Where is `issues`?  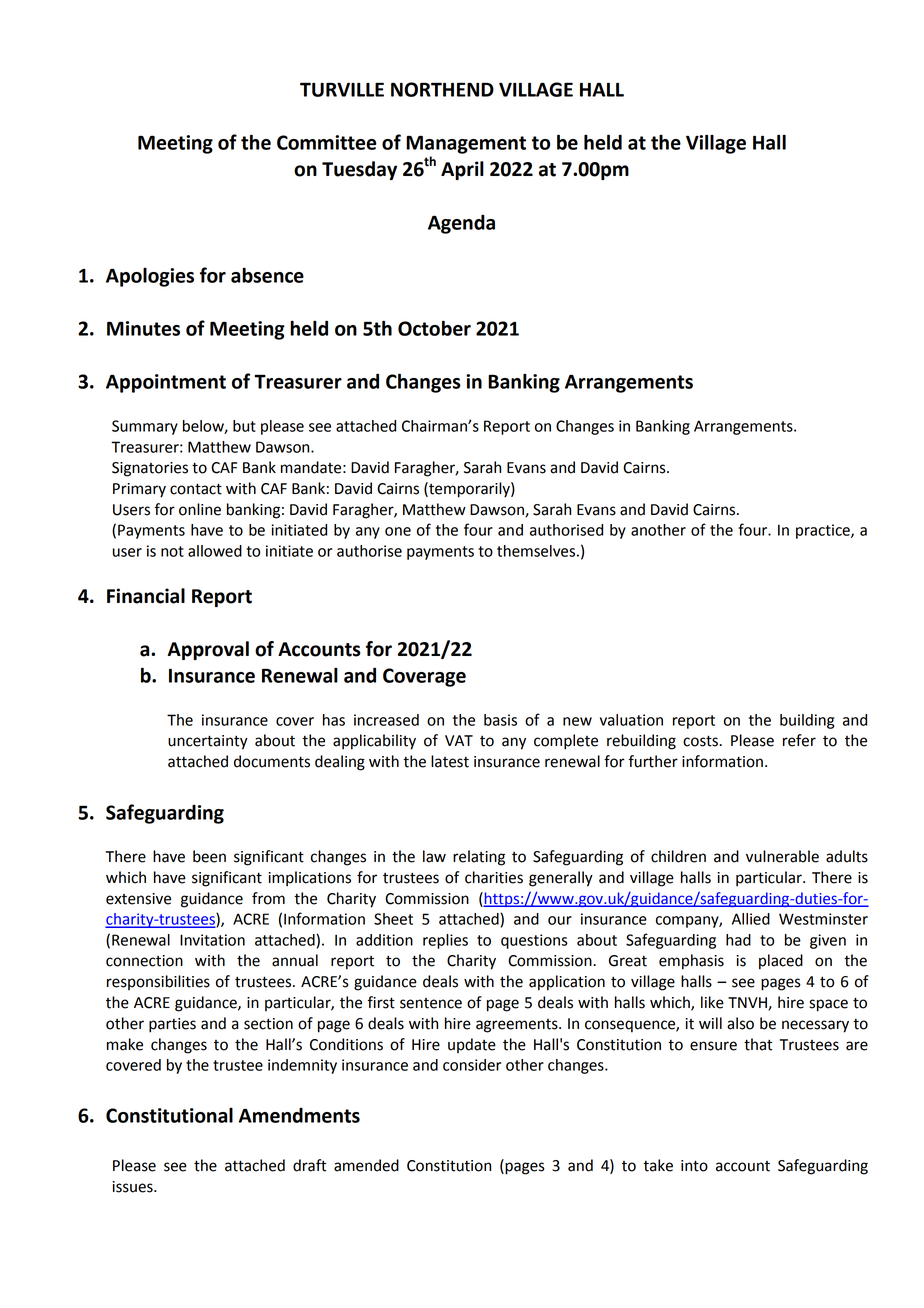 issues is located at coordinates (133, 1187).
